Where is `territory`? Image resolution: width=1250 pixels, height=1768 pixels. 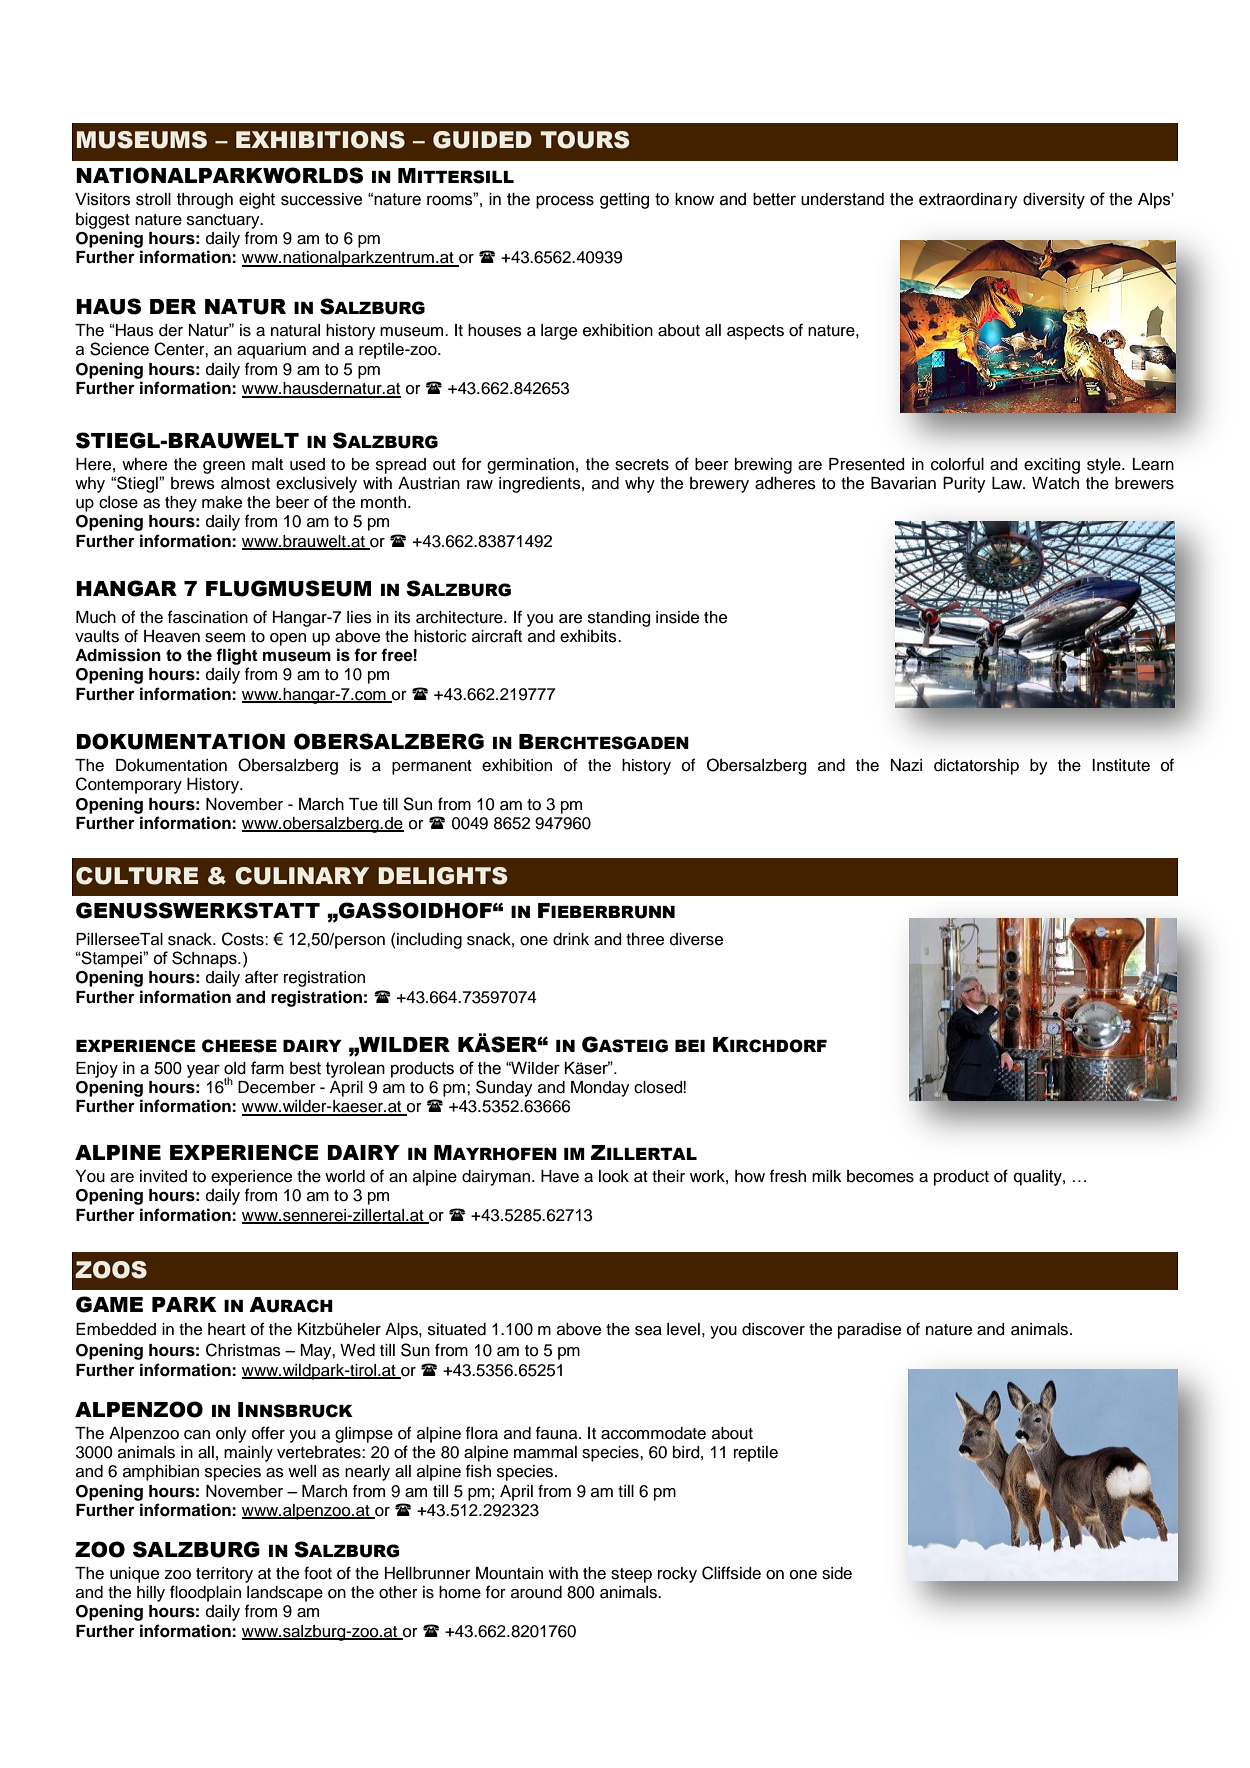 territory is located at coordinates (224, 1575).
